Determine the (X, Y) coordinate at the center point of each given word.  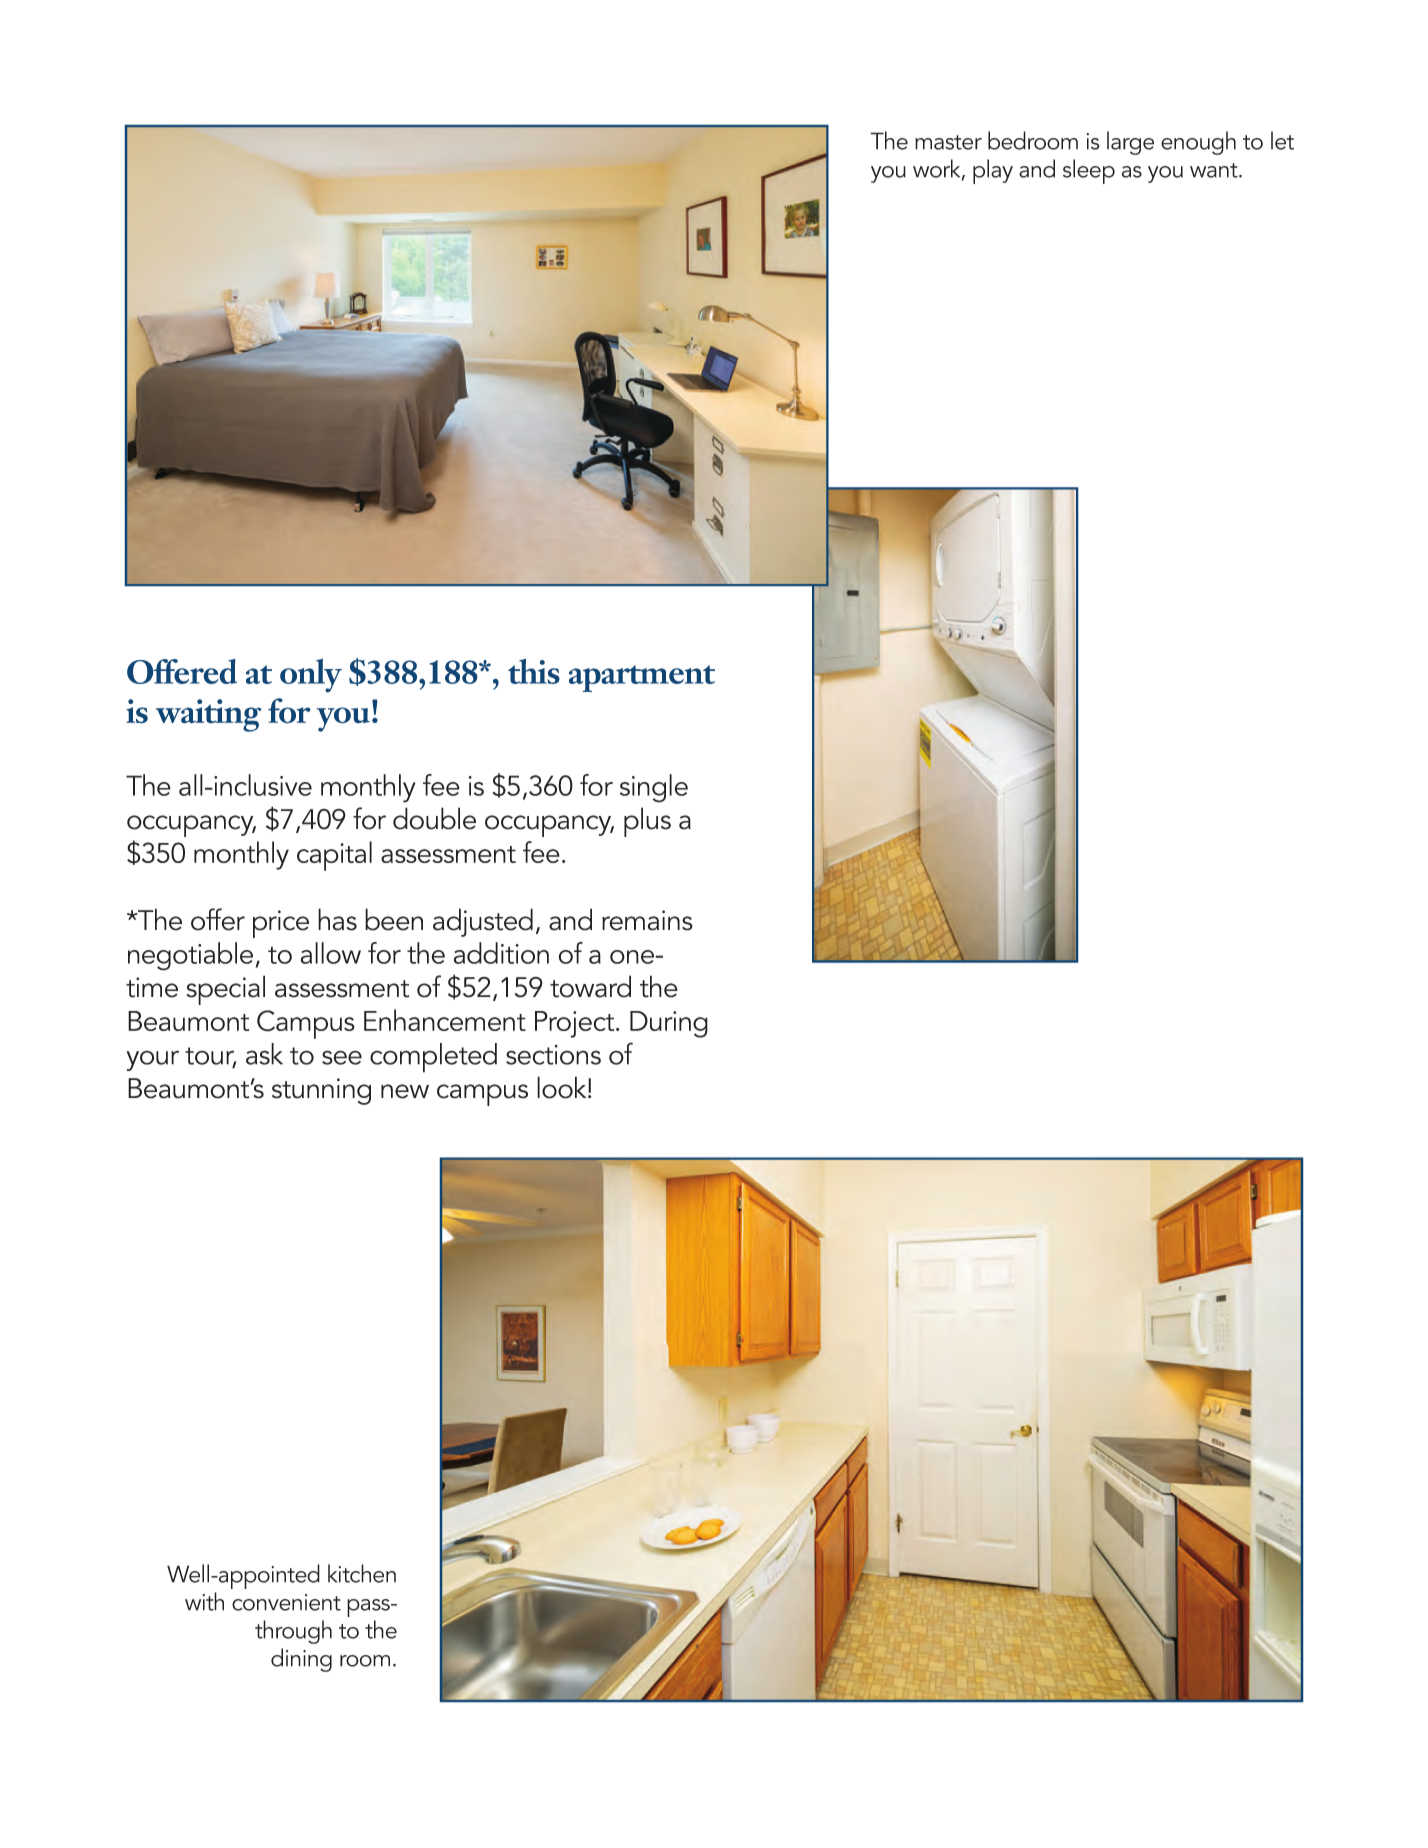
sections (553, 1055)
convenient (286, 1602)
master (948, 142)
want (1215, 170)
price (281, 924)
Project (576, 1024)
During (669, 1024)
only (311, 676)
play (993, 171)
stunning (321, 1091)
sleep (1089, 171)
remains (647, 920)
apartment (642, 678)
